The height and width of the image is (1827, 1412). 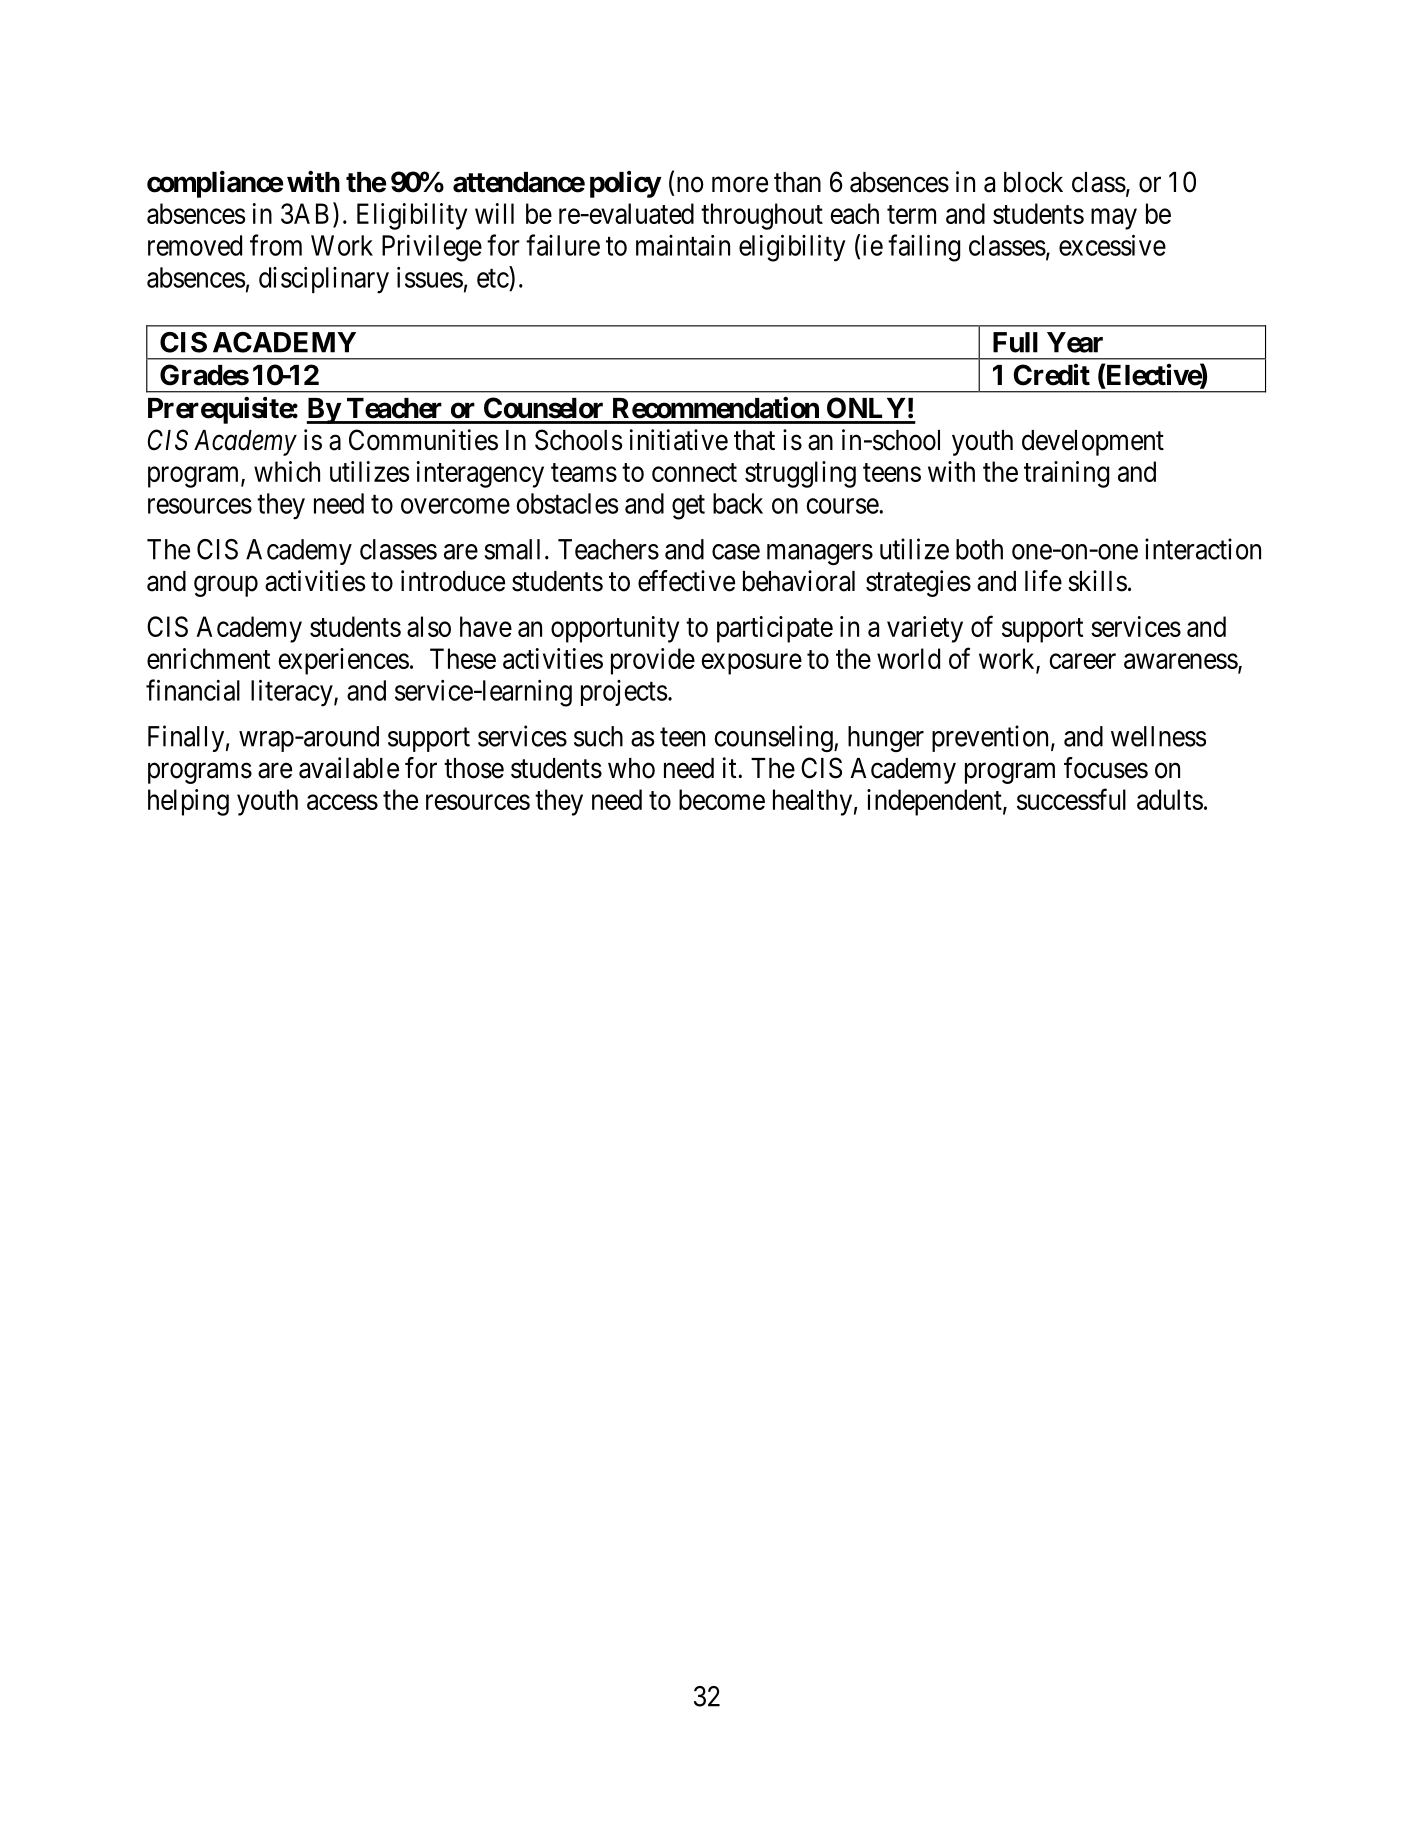 What do you see at coordinates (722, 799) in the image?
I see `become` at bounding box center [722, 799].
